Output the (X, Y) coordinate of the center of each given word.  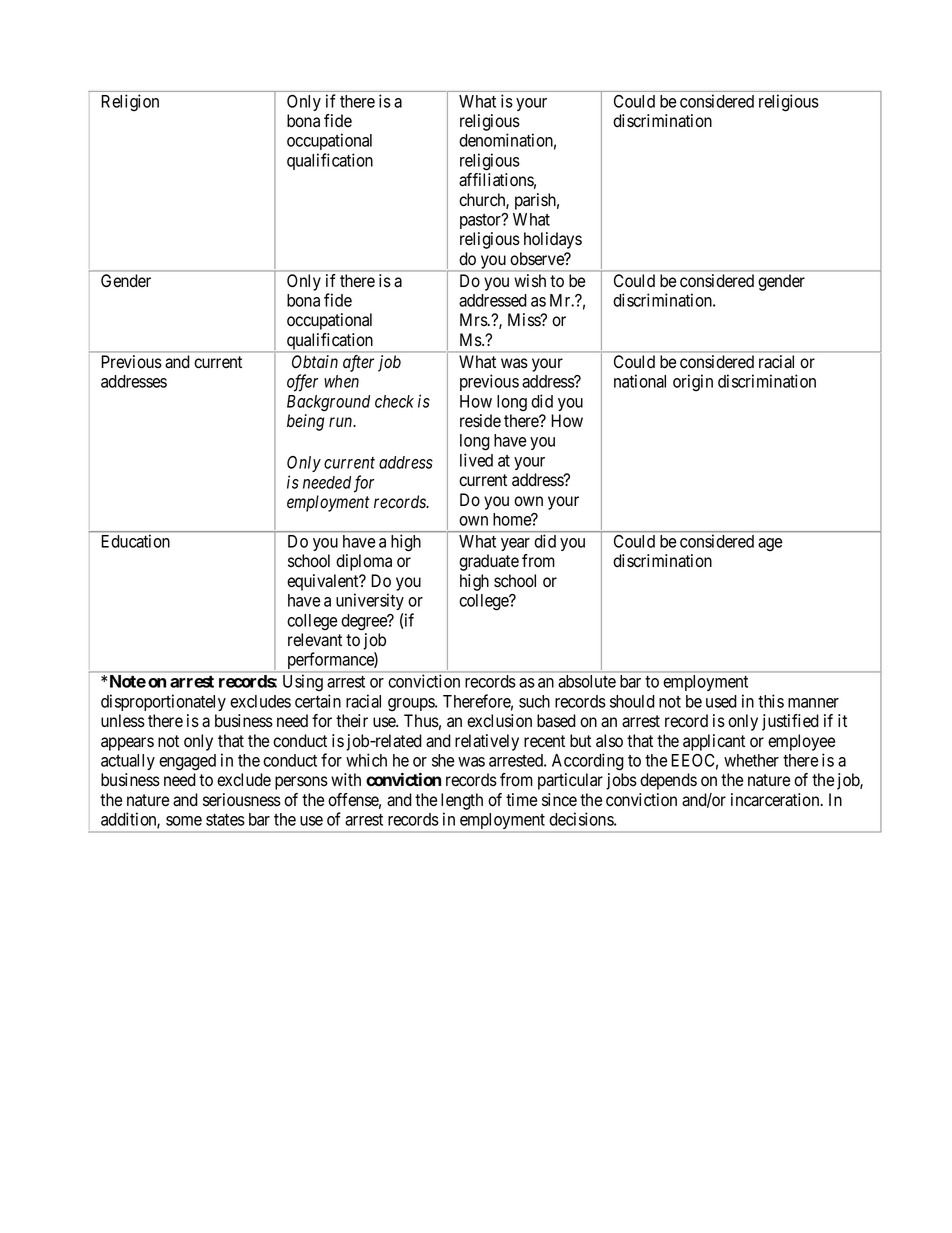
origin (693, 383)
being (305, 422)
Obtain (315, 361)
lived (476, 460)
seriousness (242, 800)
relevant (315, 640)
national (640, 381)
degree (365, 622)
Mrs (474, 319)
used (721, 701)
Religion (130, 102)
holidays (553, 240)
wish (530, 280)
